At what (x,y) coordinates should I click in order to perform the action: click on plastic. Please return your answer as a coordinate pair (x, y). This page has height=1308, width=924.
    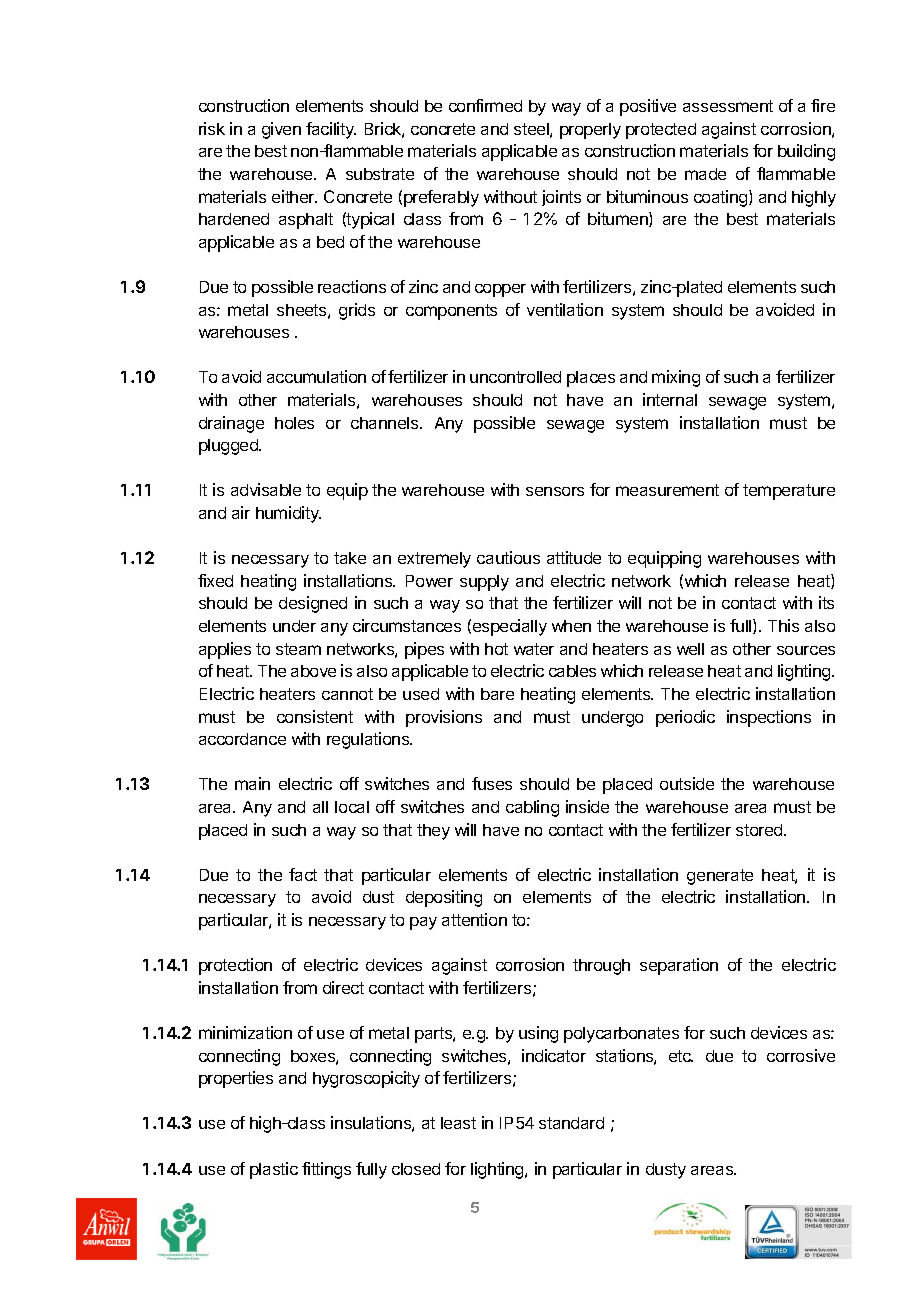
    Looking at the image, I should click on (274, 1170).
